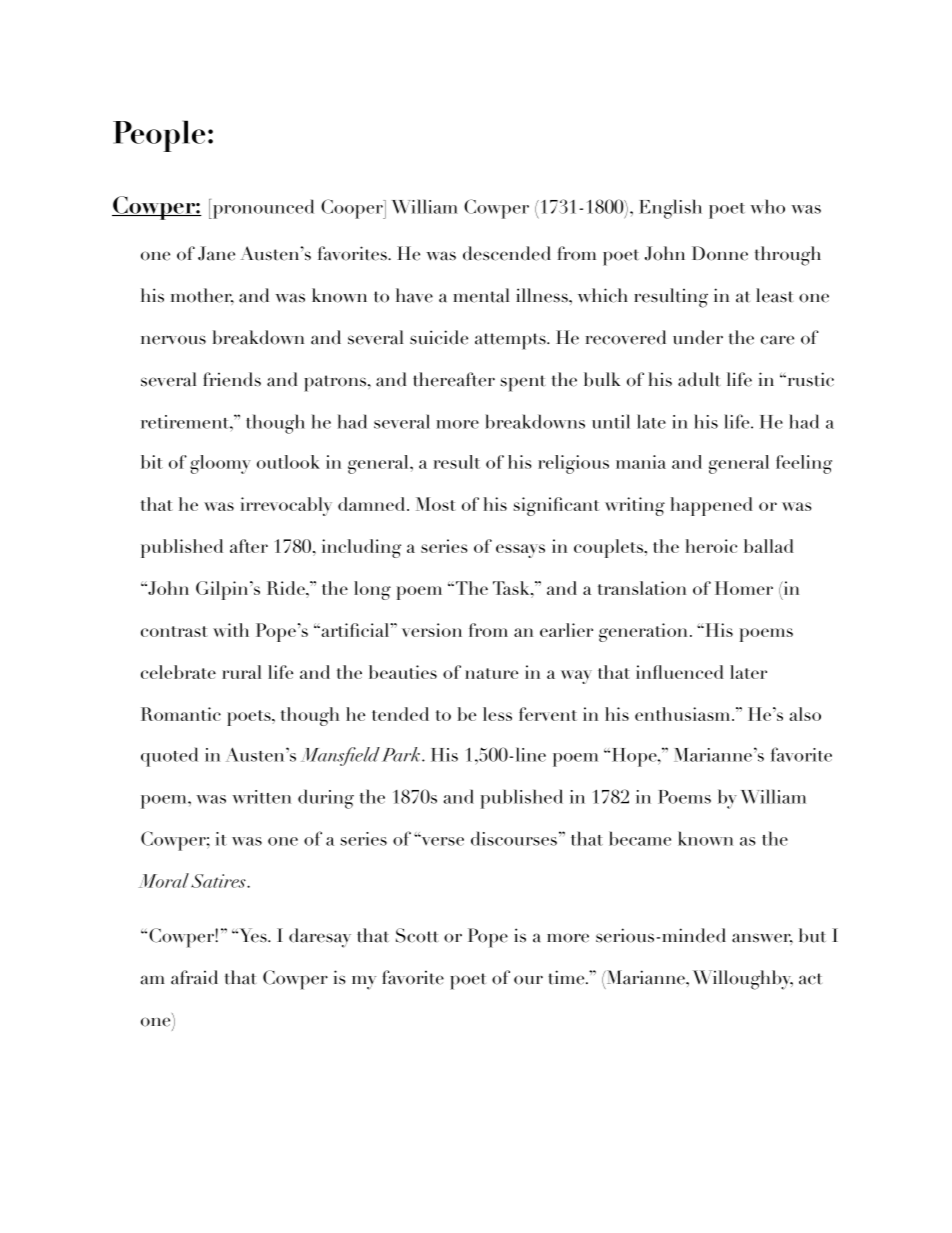  Describe the element at coordinates (242, 672) in the page. I see `rural` at that location.
